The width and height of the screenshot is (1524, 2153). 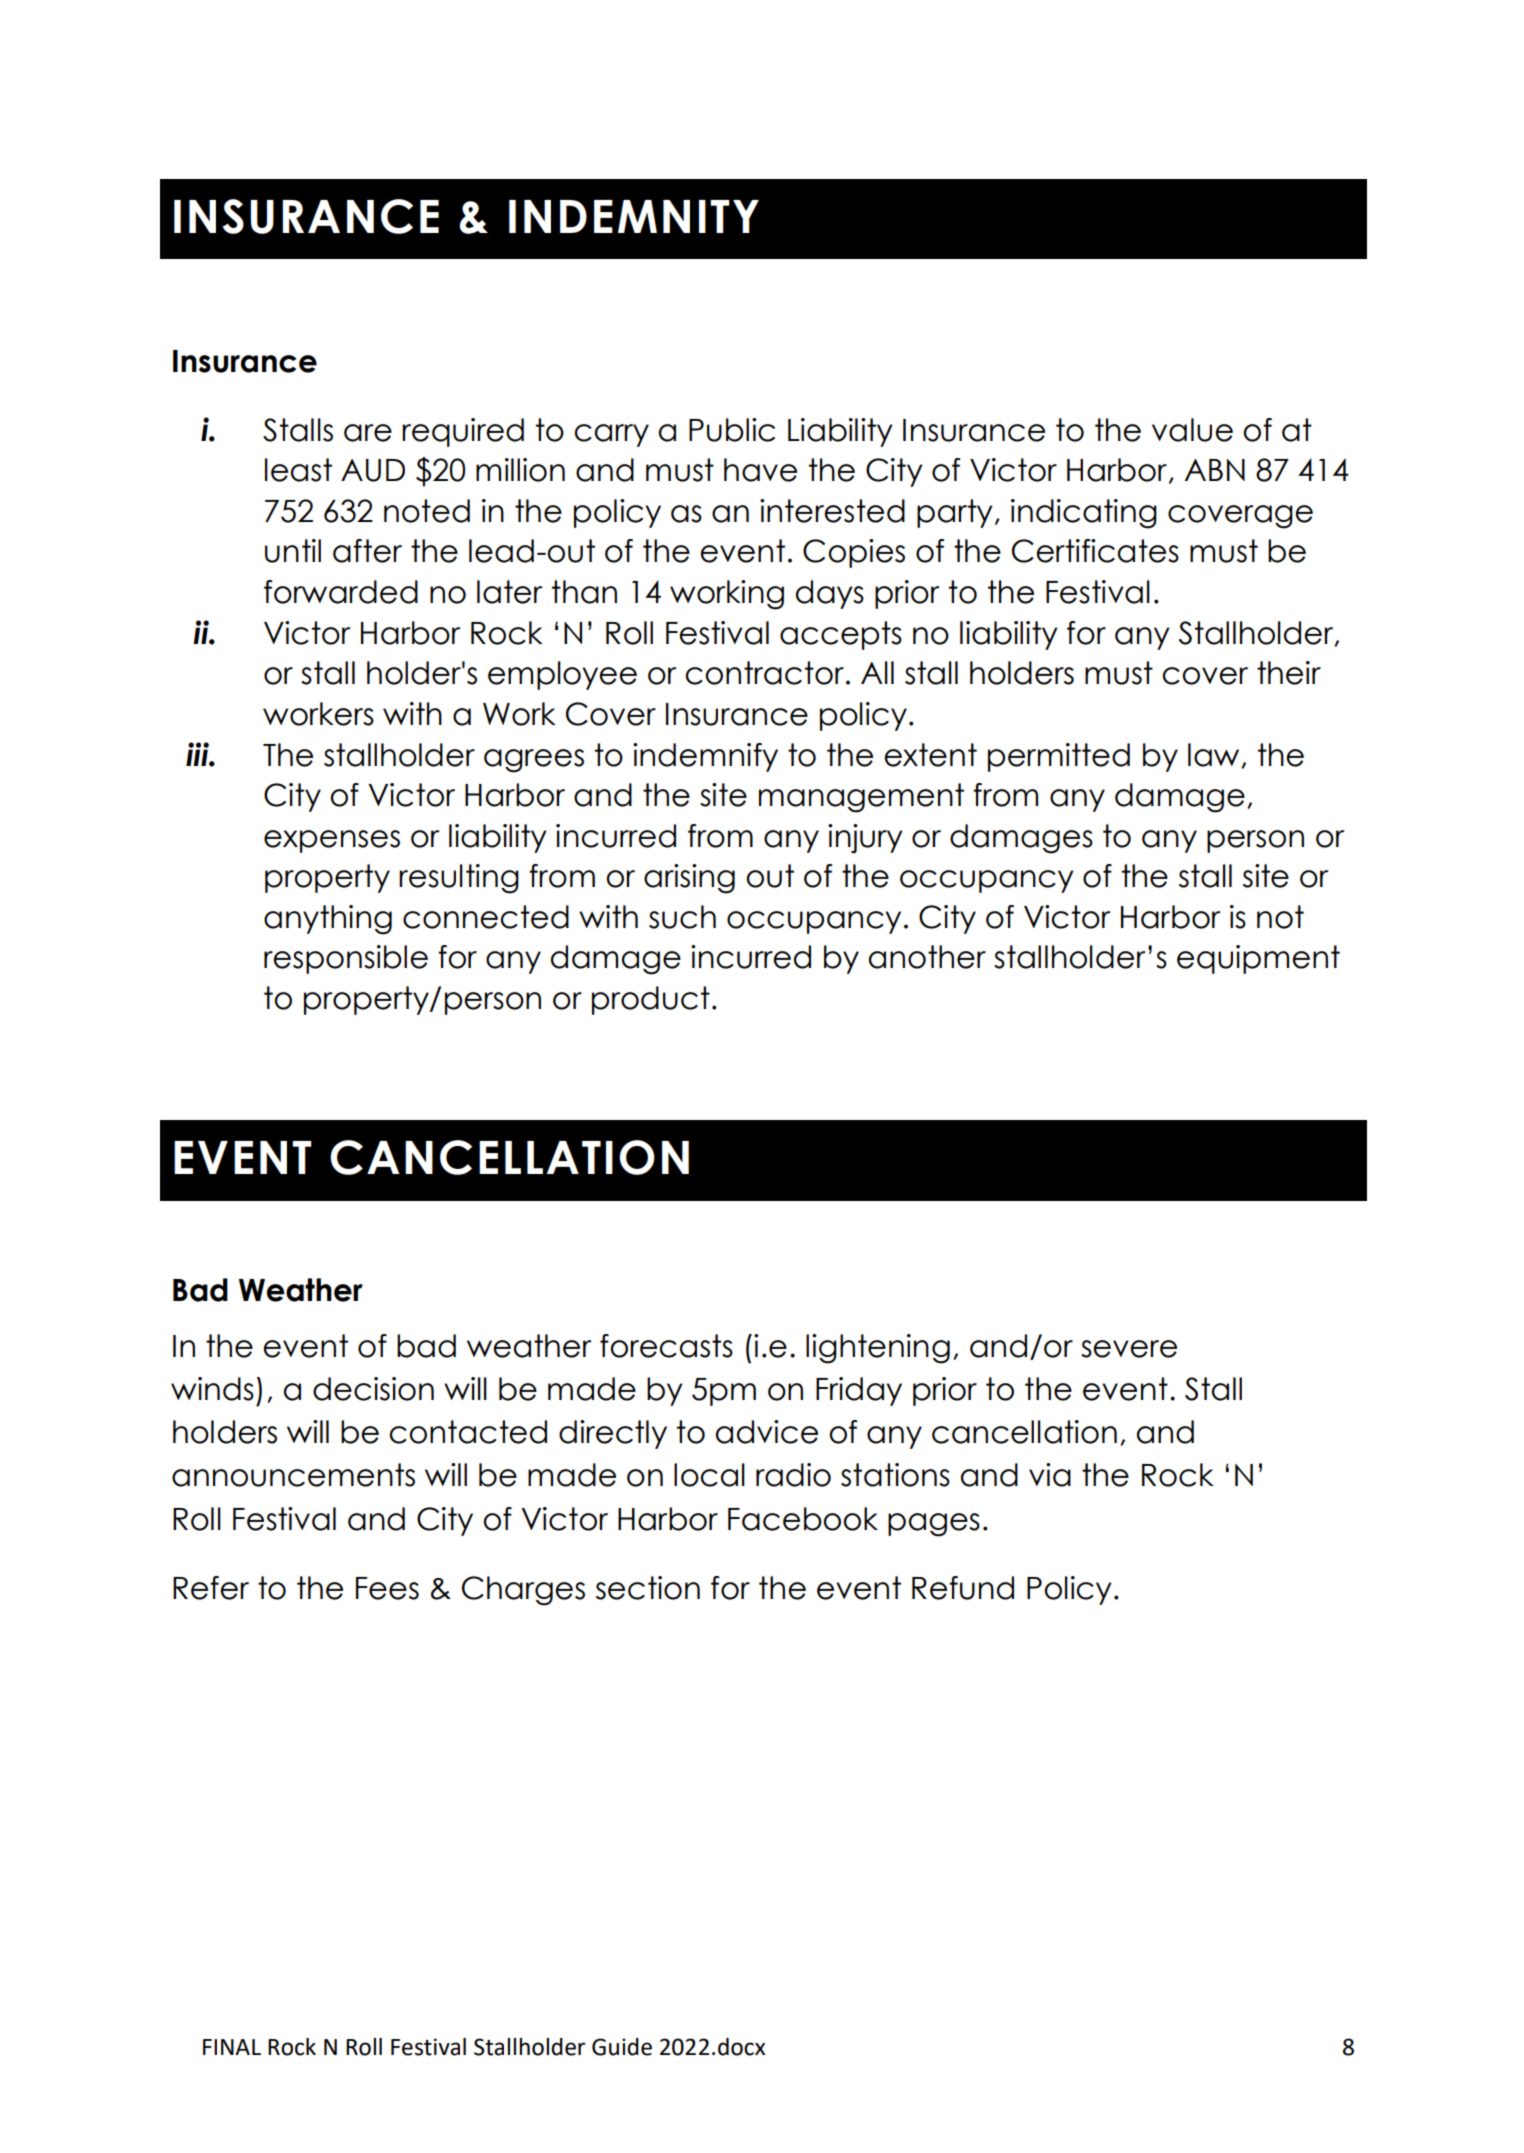 I want to click on value, so click(x=1192, y=430).
